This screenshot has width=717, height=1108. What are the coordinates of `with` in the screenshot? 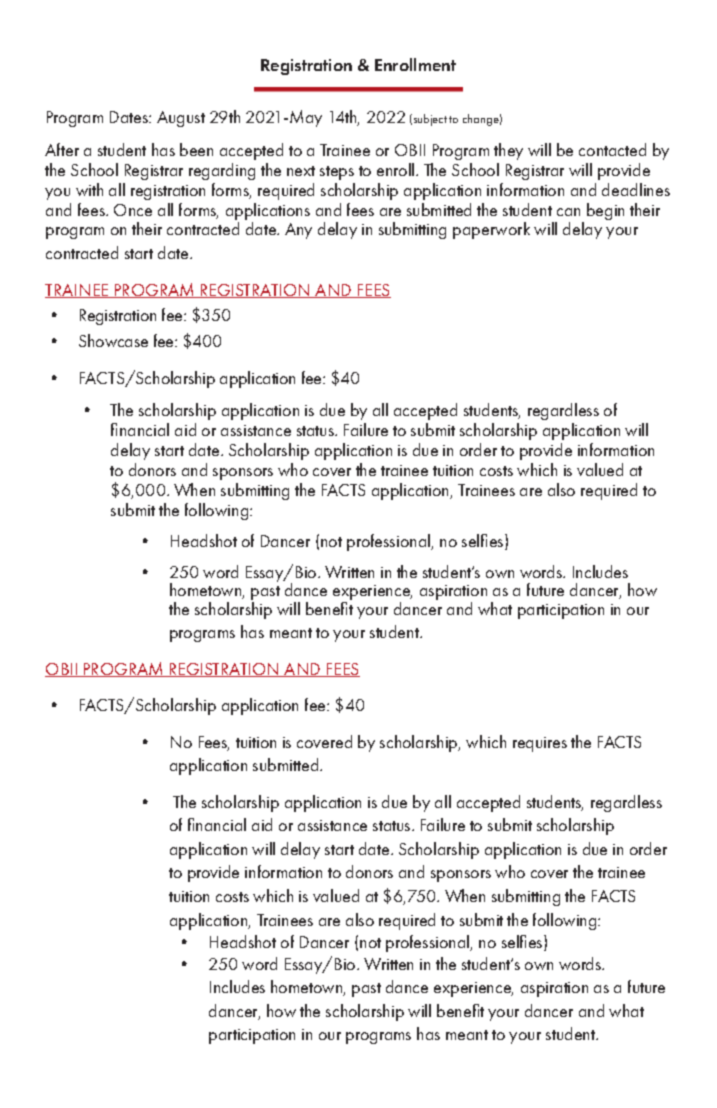 It's located at (89, 189).
